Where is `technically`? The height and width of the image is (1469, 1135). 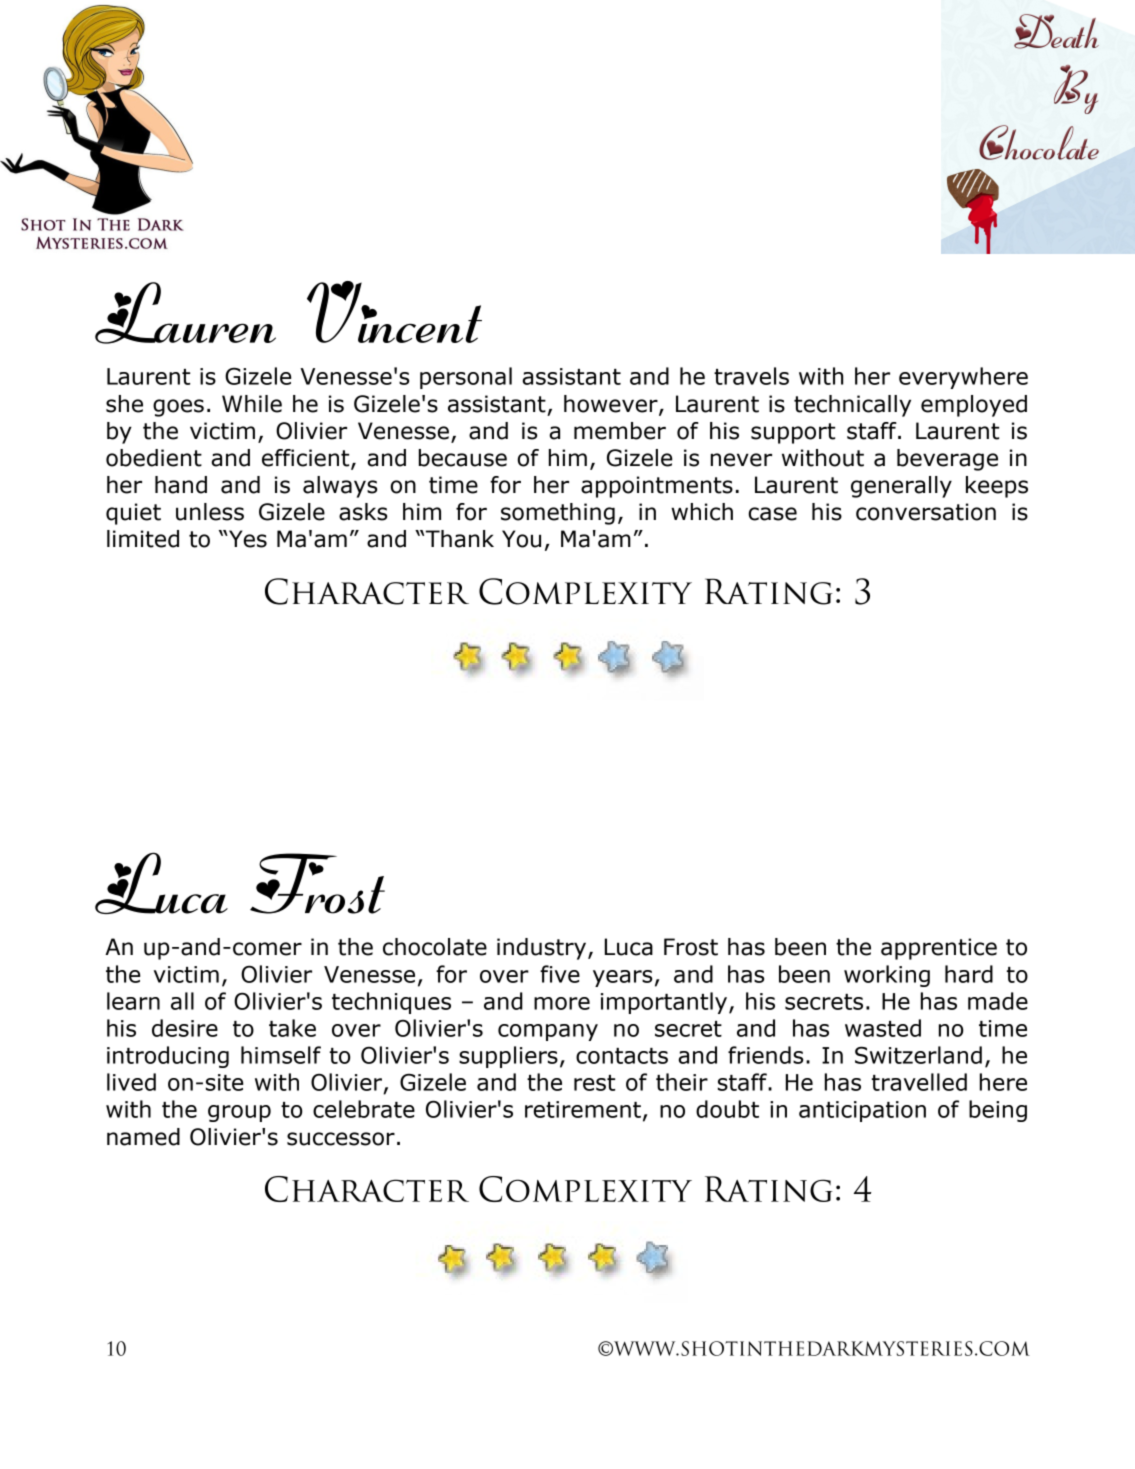
technically is located at coordinates (852, 406).
